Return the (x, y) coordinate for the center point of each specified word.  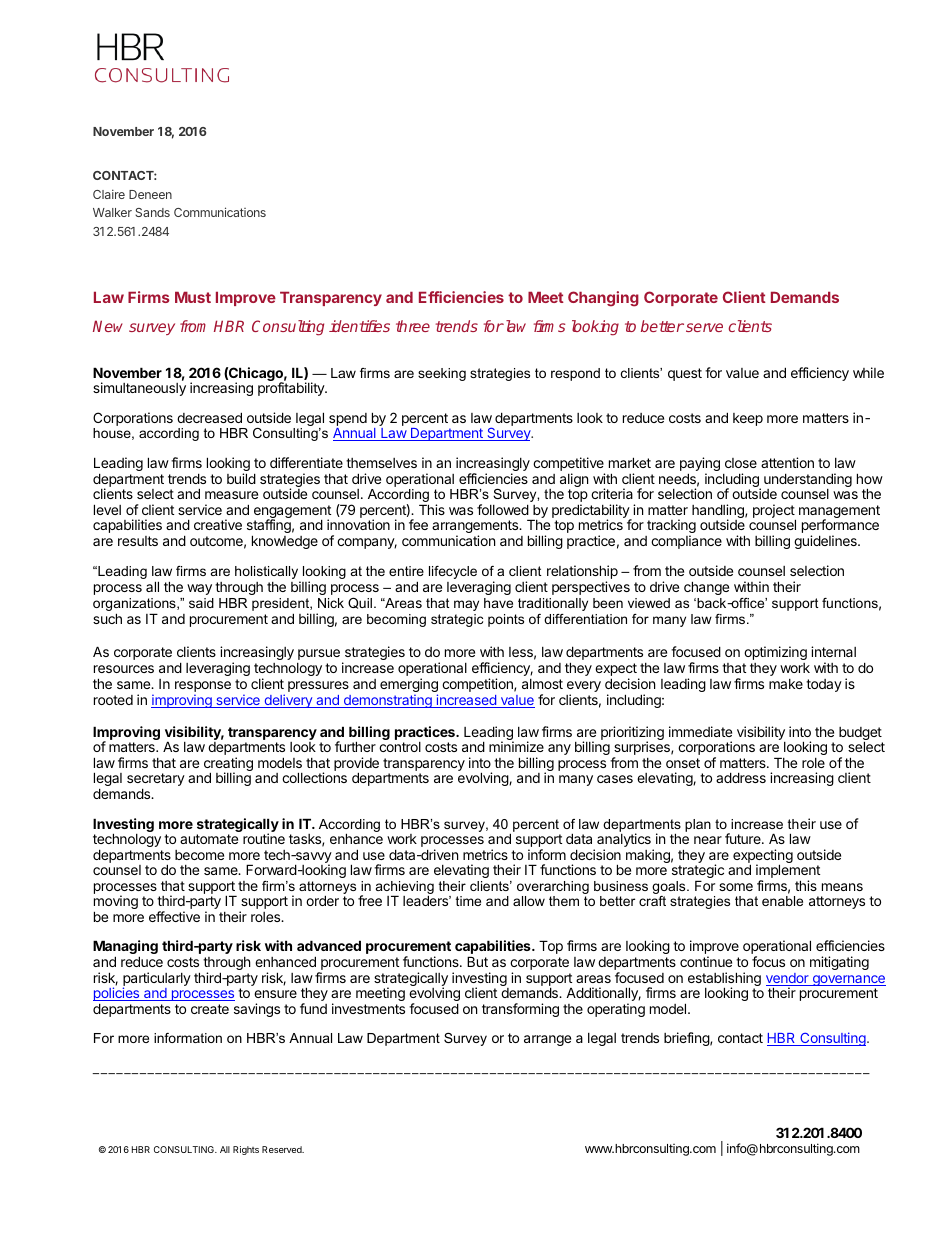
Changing (603, 299)
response (203, 688)
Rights (246, 1150)
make (786, 684)
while (868, 372)
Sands (152, 212)
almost (542, 684)
